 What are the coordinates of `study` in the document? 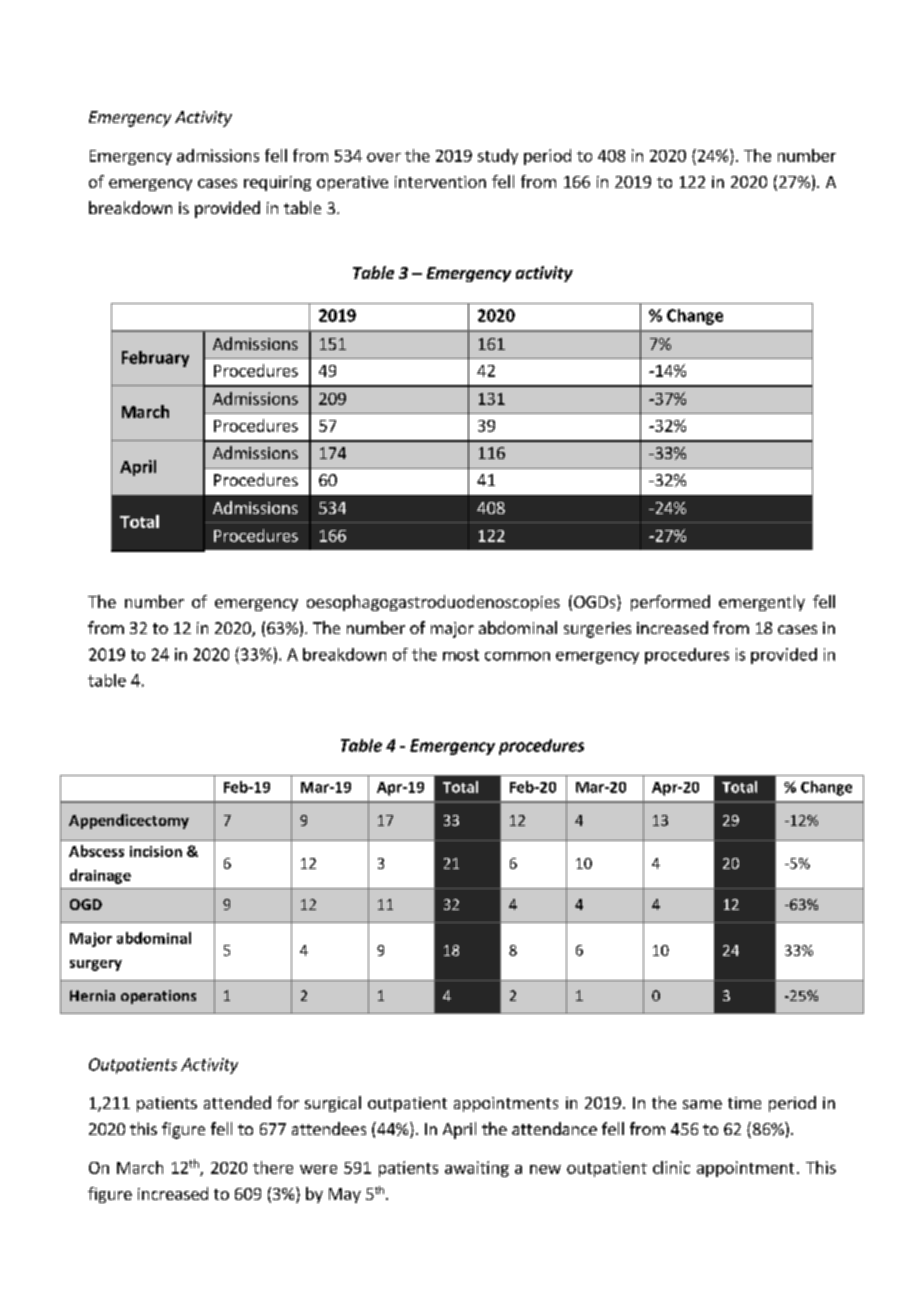 It's located at (498, 157).
